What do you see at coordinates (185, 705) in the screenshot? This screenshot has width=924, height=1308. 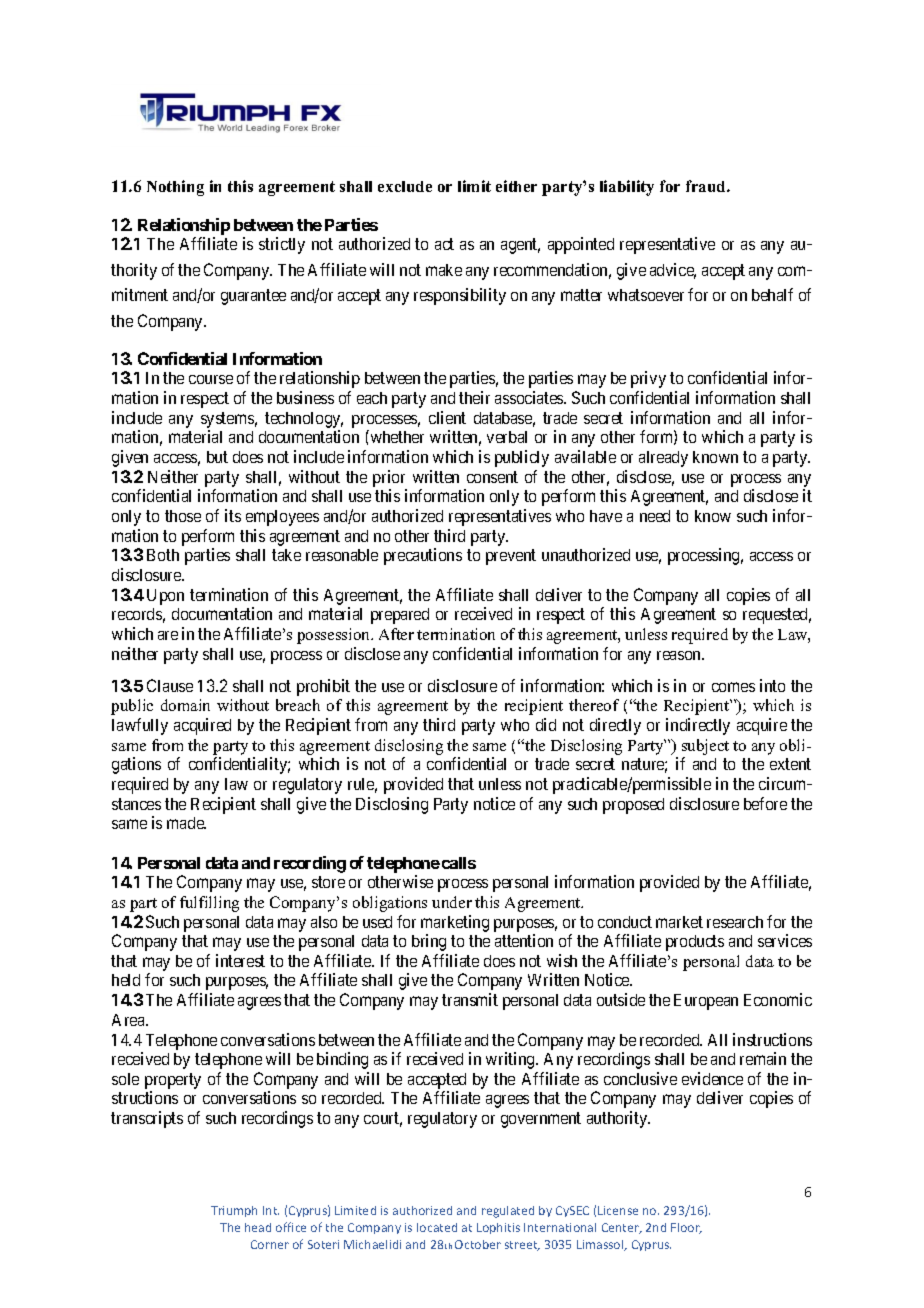 I see `domain` at bounding box center [185, 705].
